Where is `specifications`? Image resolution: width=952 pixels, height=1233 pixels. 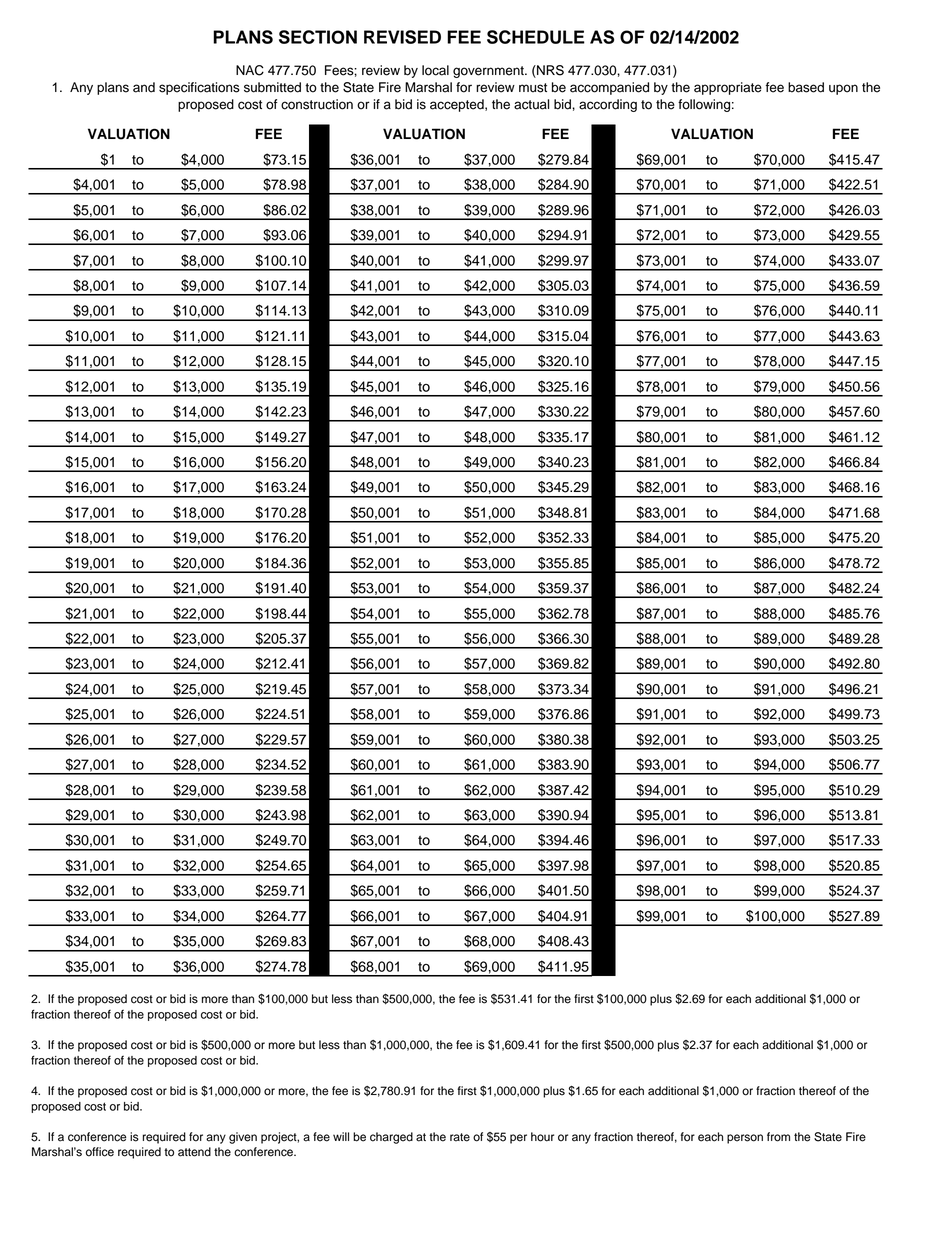 specifications is located at coordinates (199, 88).
